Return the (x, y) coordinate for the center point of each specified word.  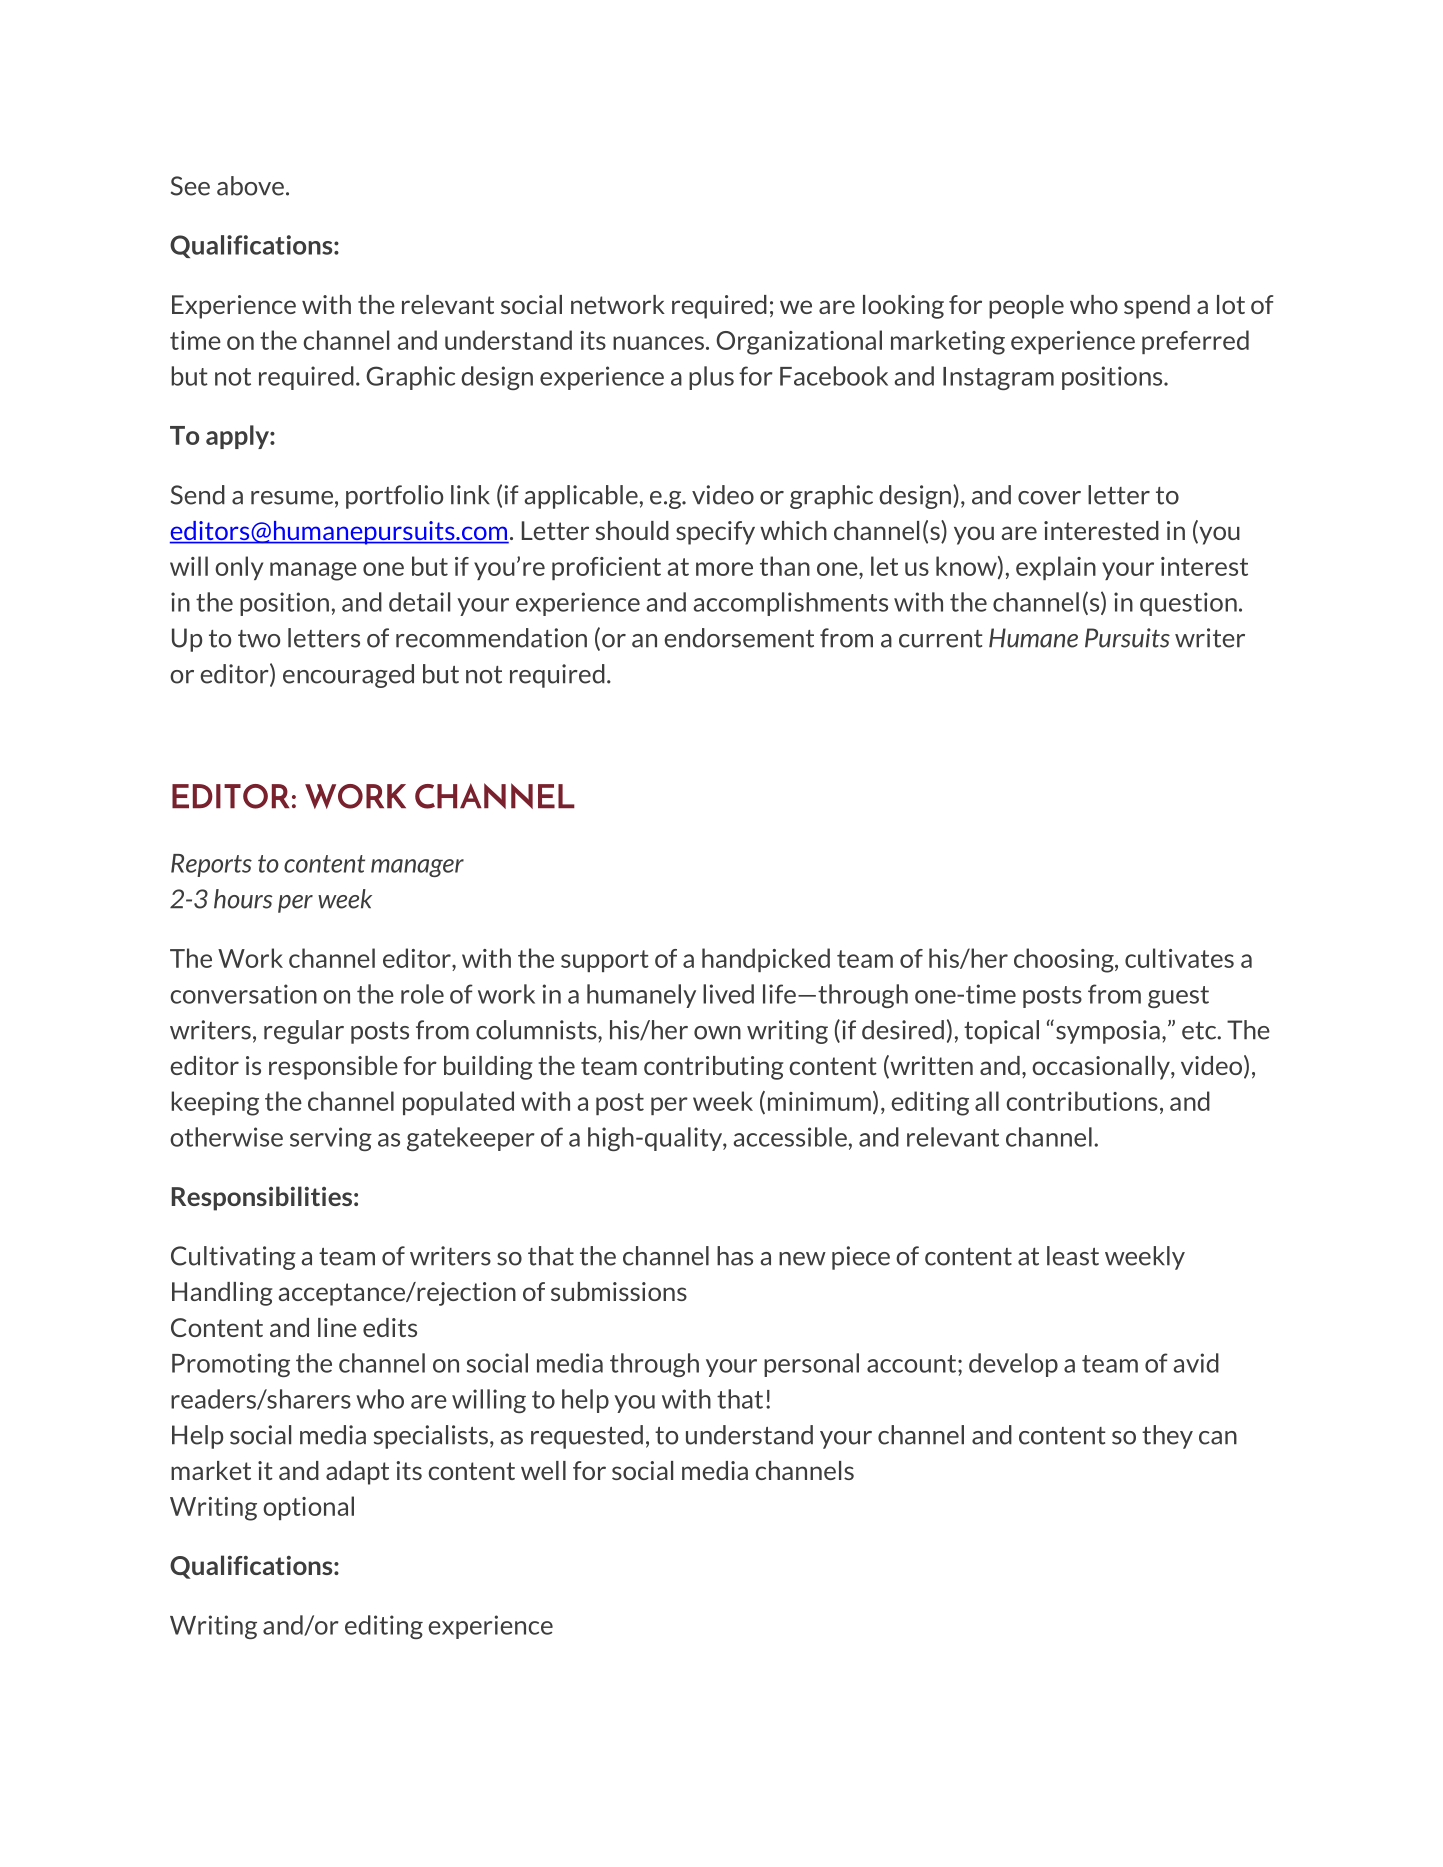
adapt (357, 1473)
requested (587, 1437)
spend (1157, 307)
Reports (211, 865)
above (250, 186)
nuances (658, 343)
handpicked (766, 960)
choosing (1065, 960)
